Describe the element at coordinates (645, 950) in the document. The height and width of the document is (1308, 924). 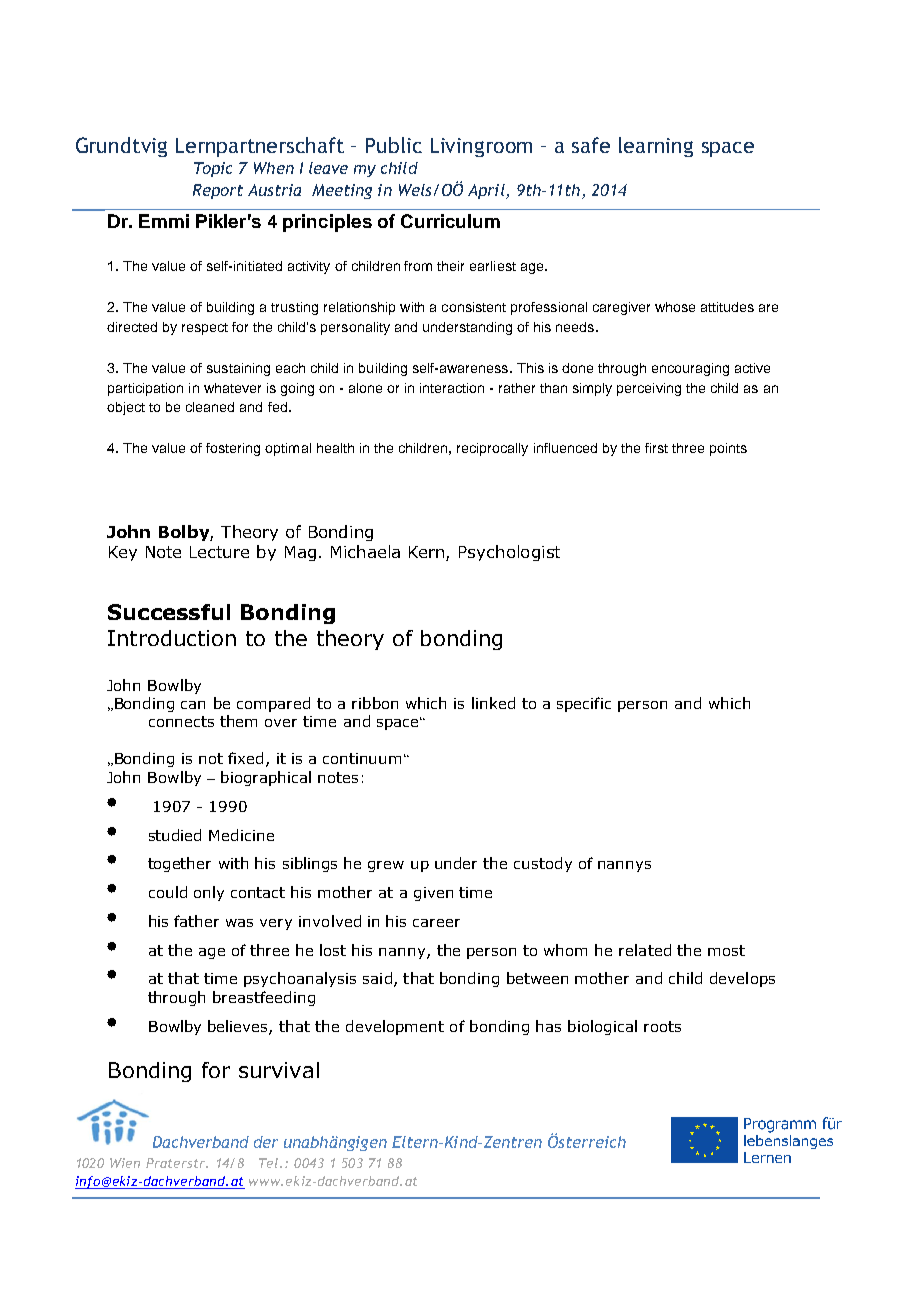
I see `related` at that location.
